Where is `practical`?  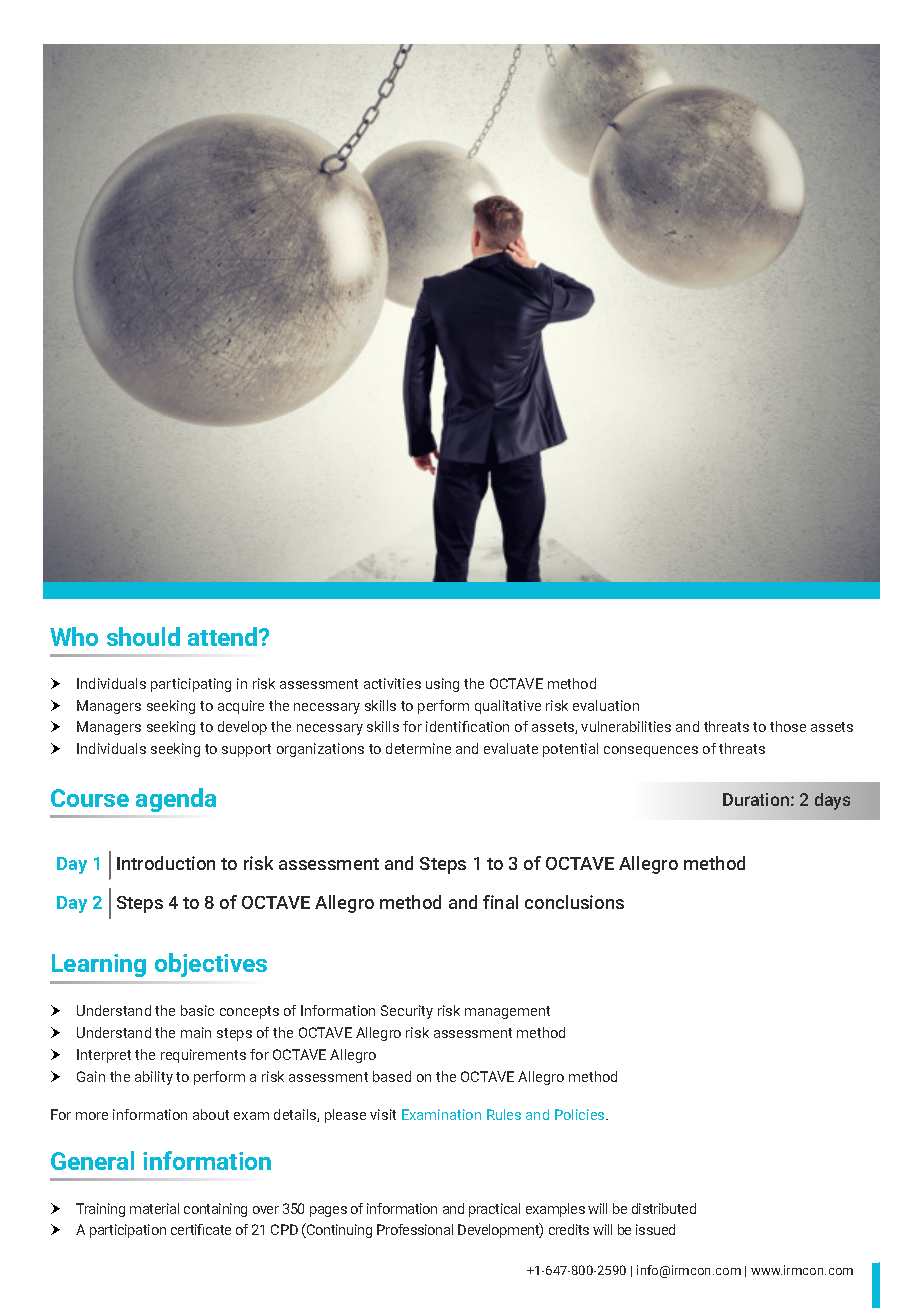
practical is located at coordinates (494, 1210).
